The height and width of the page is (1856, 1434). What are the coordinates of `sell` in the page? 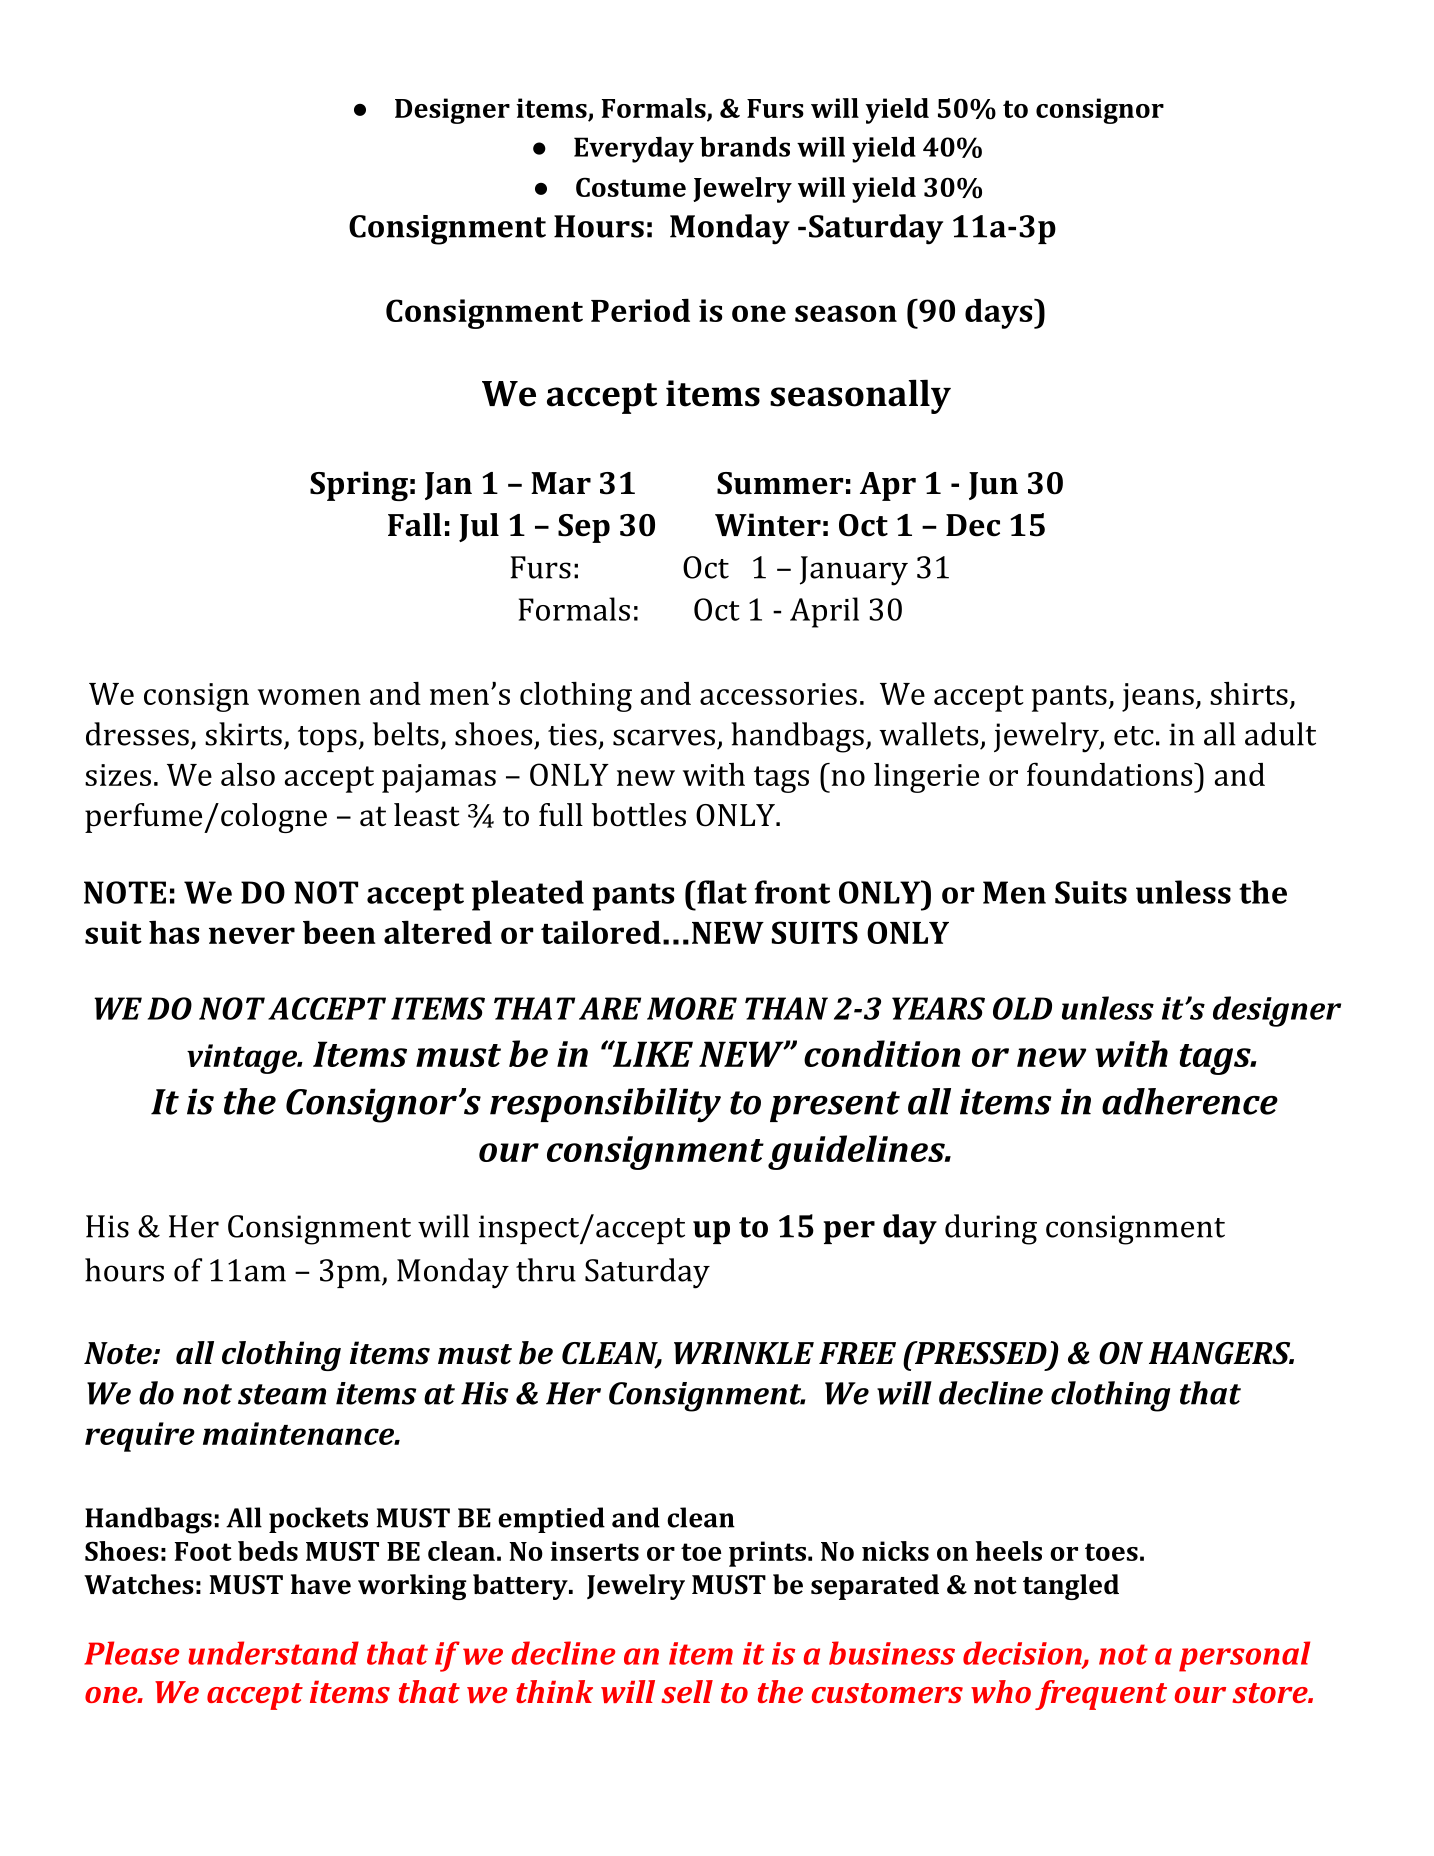 It's located at (687, 1691).
